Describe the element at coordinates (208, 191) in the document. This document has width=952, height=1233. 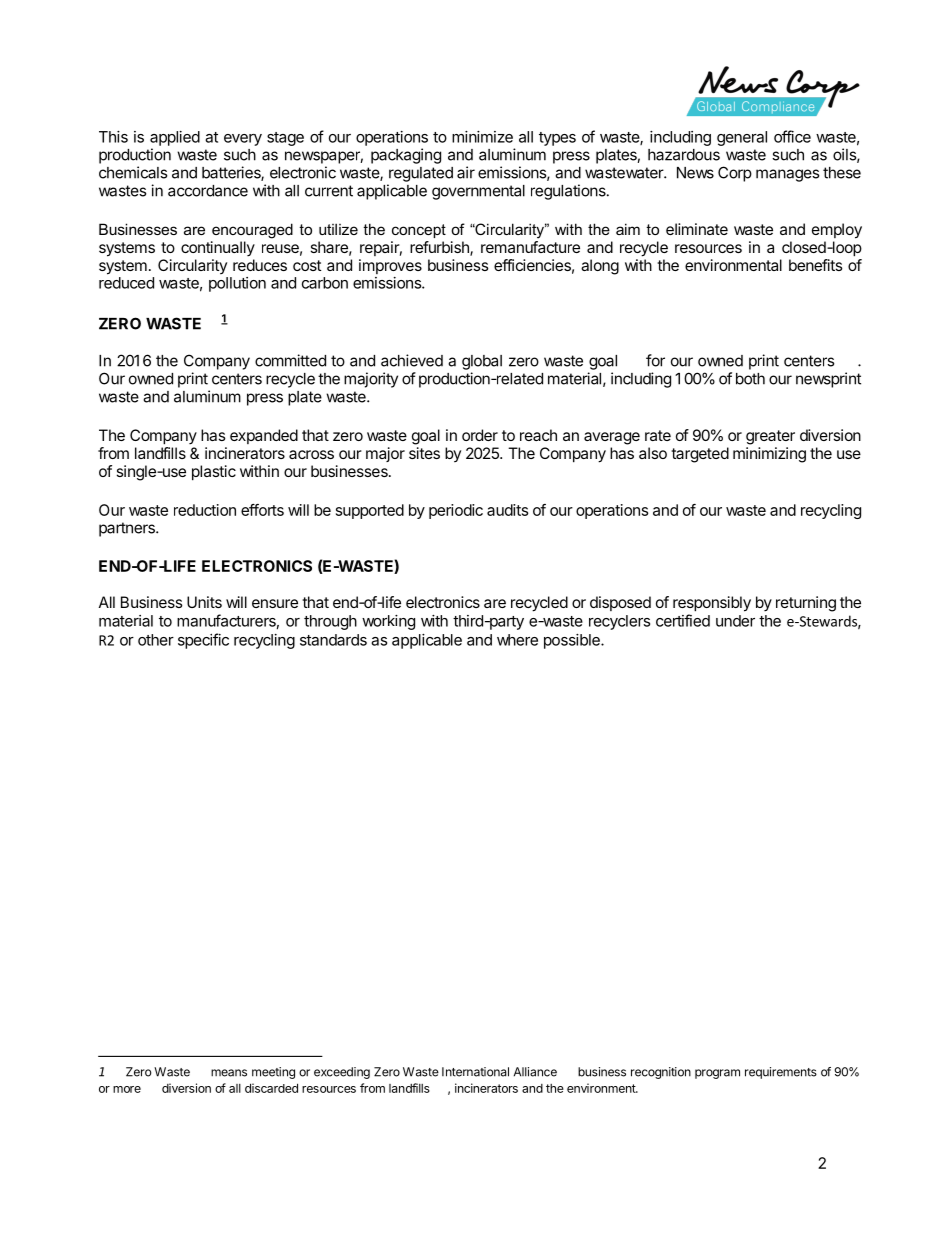
I see `accordance` at that location.
